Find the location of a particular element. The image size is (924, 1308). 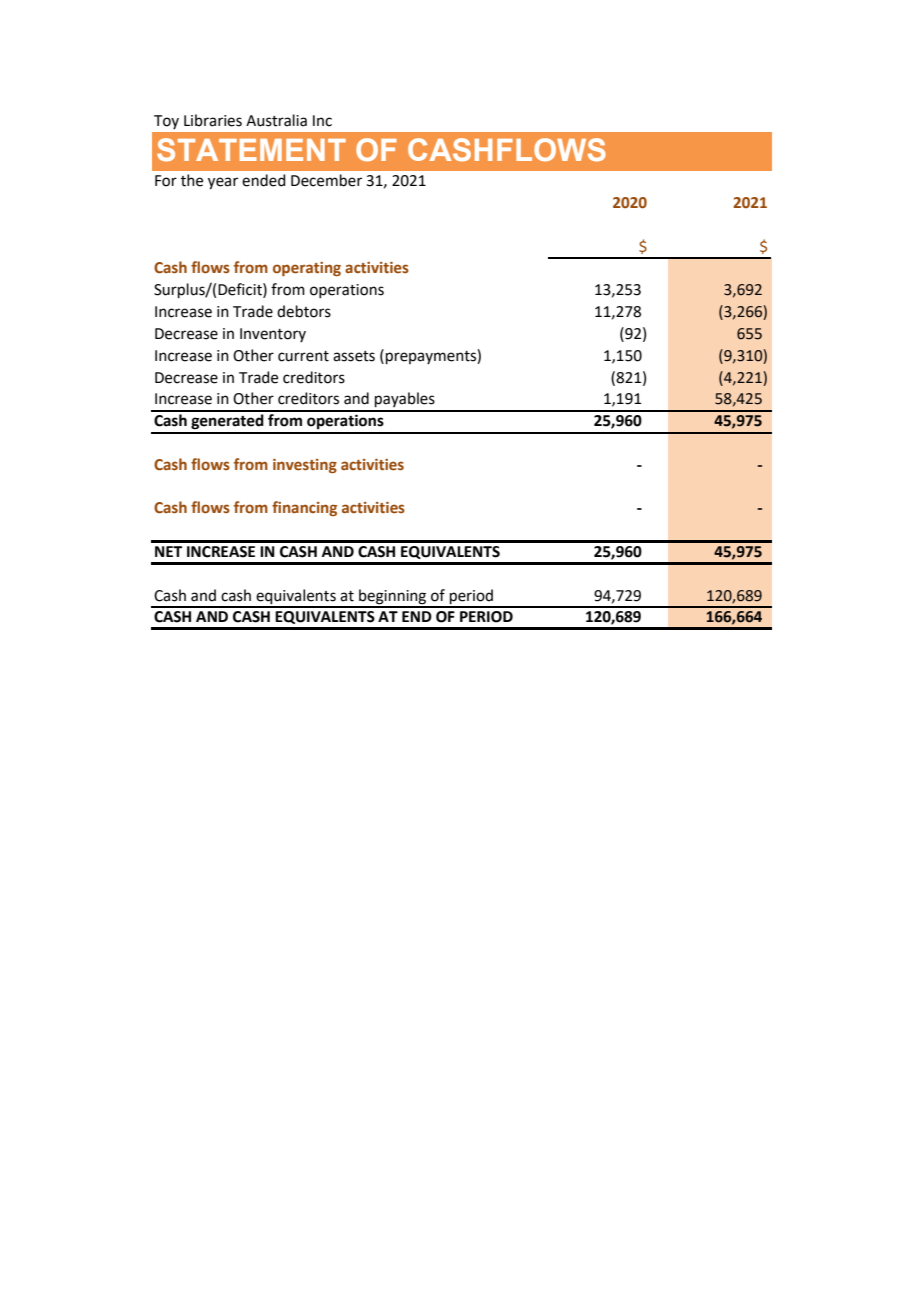

assets is located at coordinates (354, 356).
